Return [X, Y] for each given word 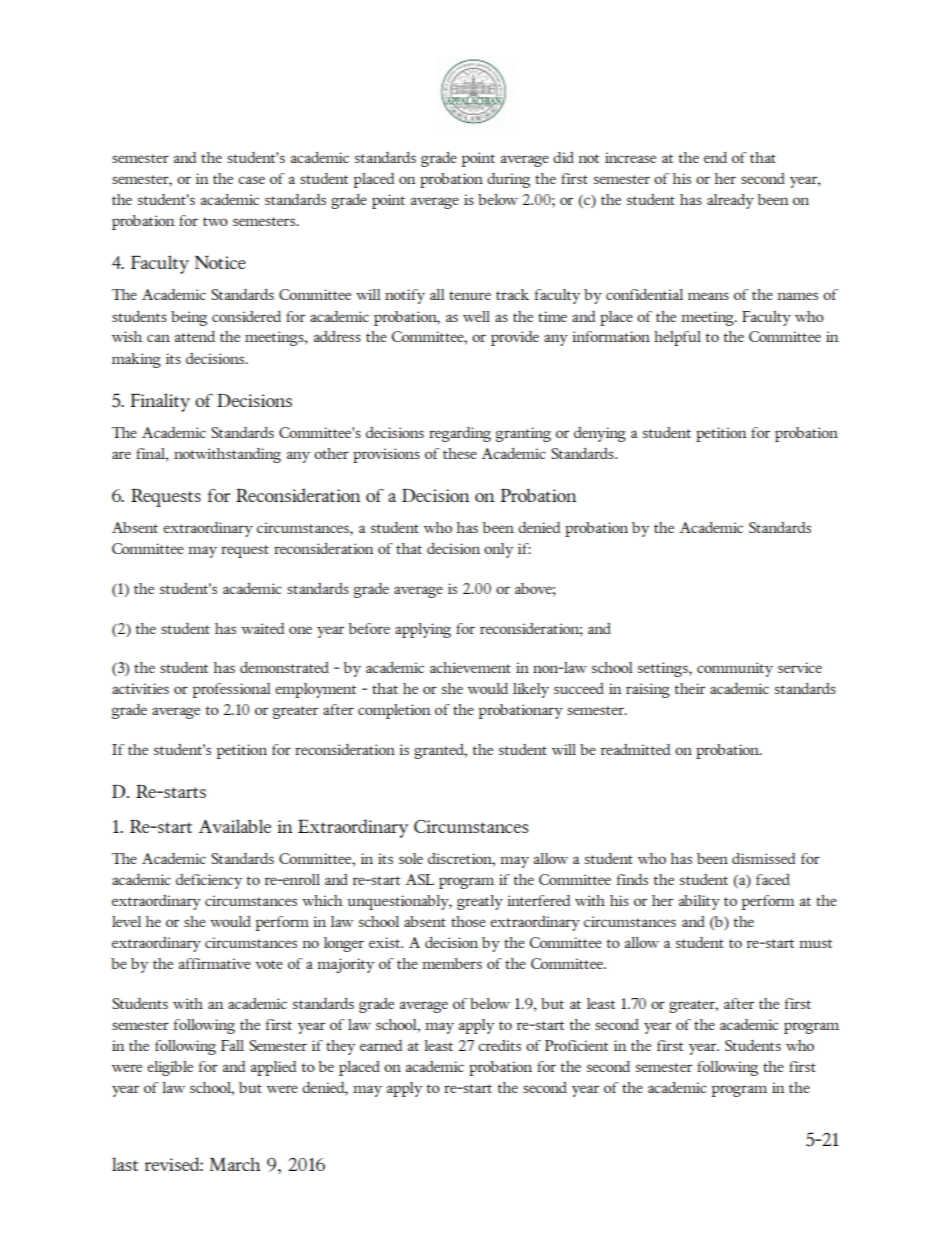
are [121, 455]
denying [600, 434]
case [251, 180]
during [508, 180]
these [460, 453]
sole [411, 858]
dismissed [764, 858]
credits [499, 1045]
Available [235, 826]
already [730, 201]
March [235, 1164]
